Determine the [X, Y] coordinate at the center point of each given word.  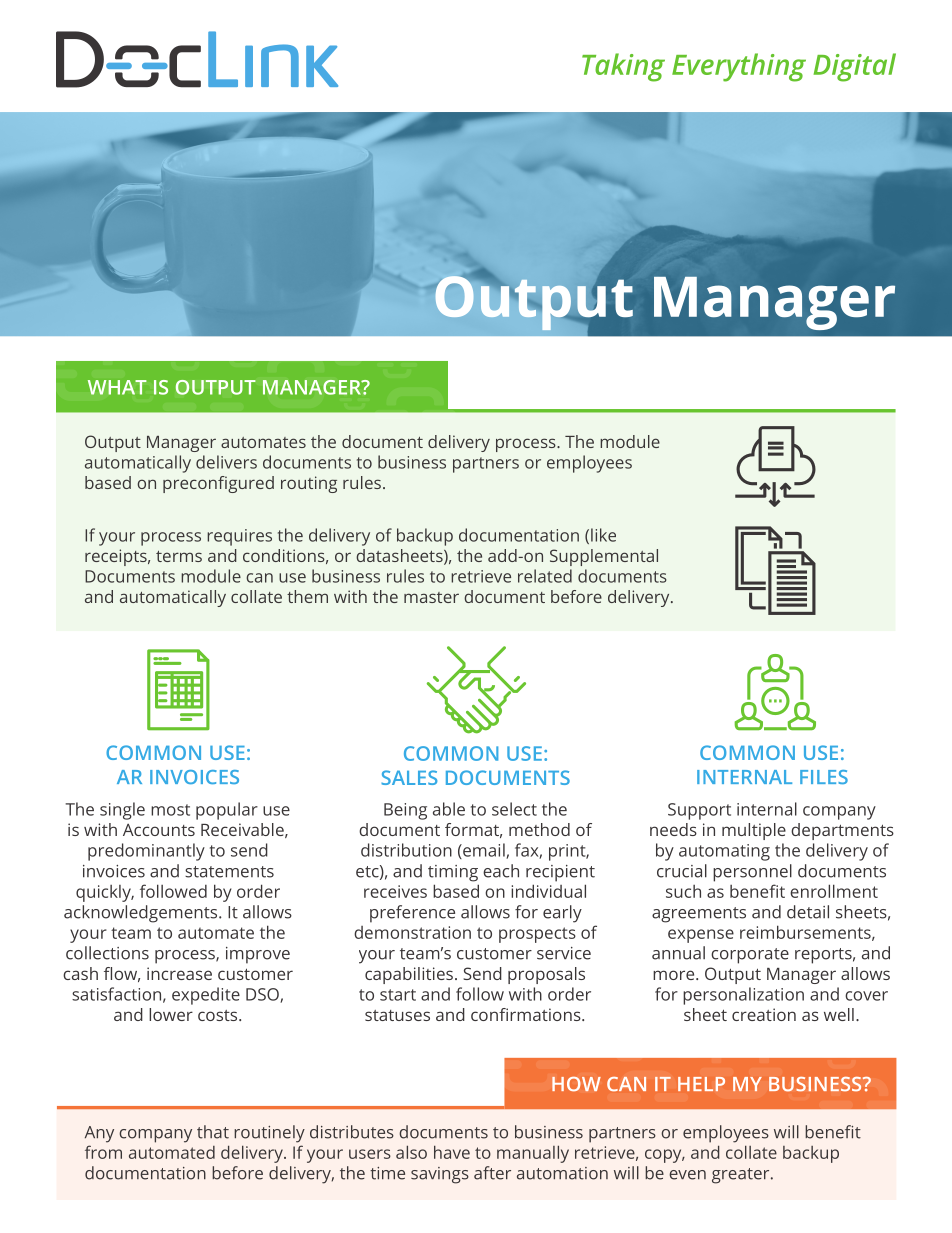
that [213, 1132]
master [431, 597]
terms [179, 556]
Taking [623, 67]
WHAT [117, 387]
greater [742, 1176]
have [452, 1152]
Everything [739, 67]
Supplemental [604, 557]
